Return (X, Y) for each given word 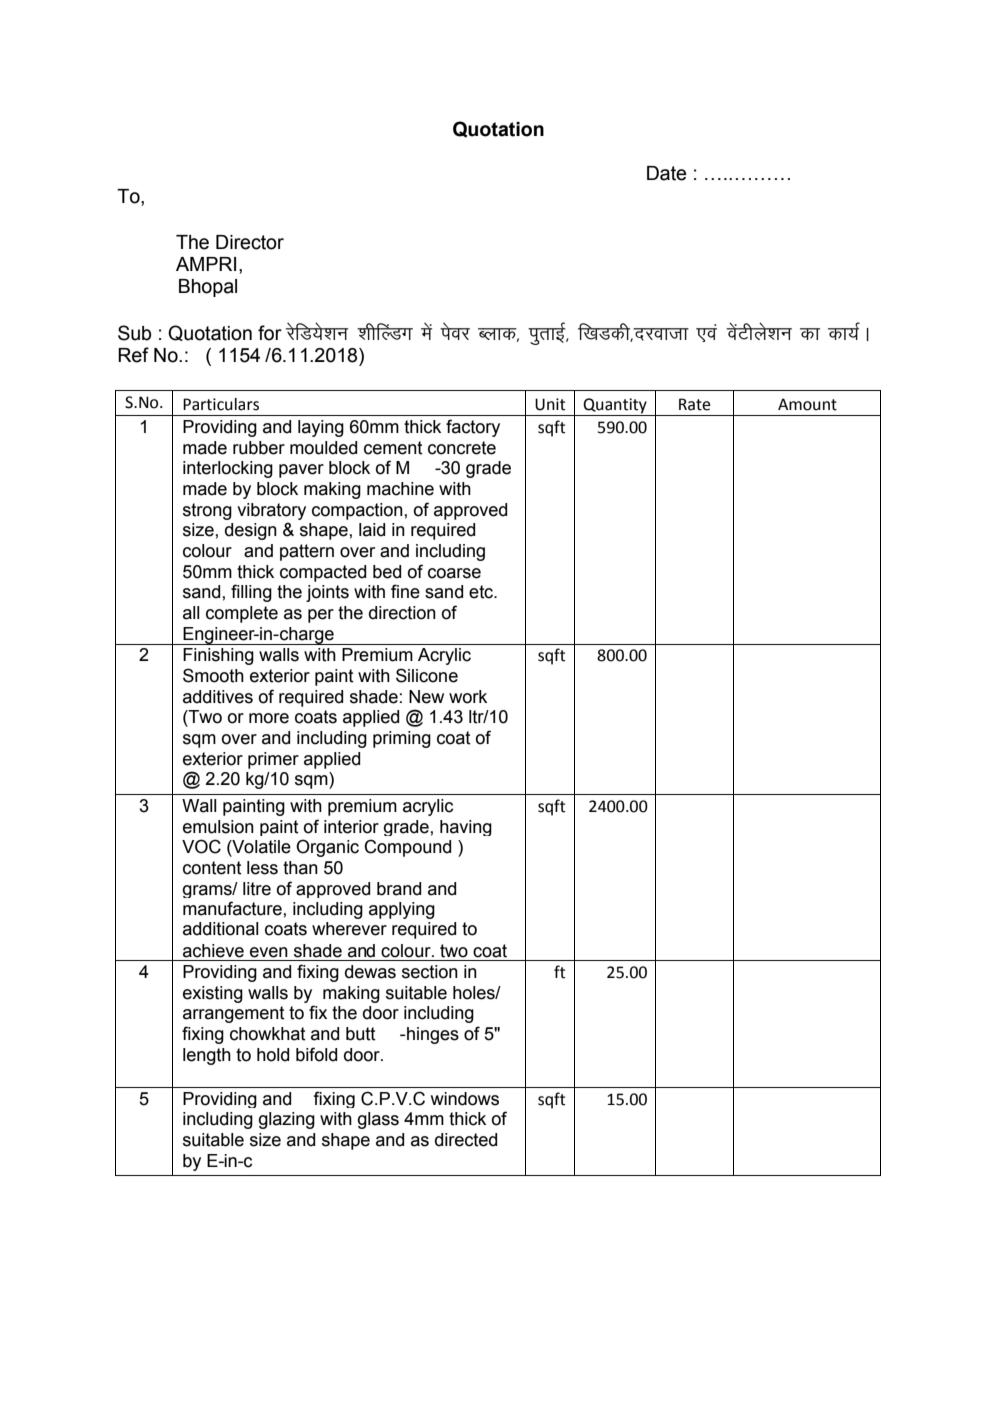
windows (465, 1099)
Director (250, 242)
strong (207, 511)
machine (400, 489)
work (468, 697)
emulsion (218, 827)
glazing (287, 1120)
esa (426, 331)
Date (666, 173)
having (466, 828)
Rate (694, 404)
